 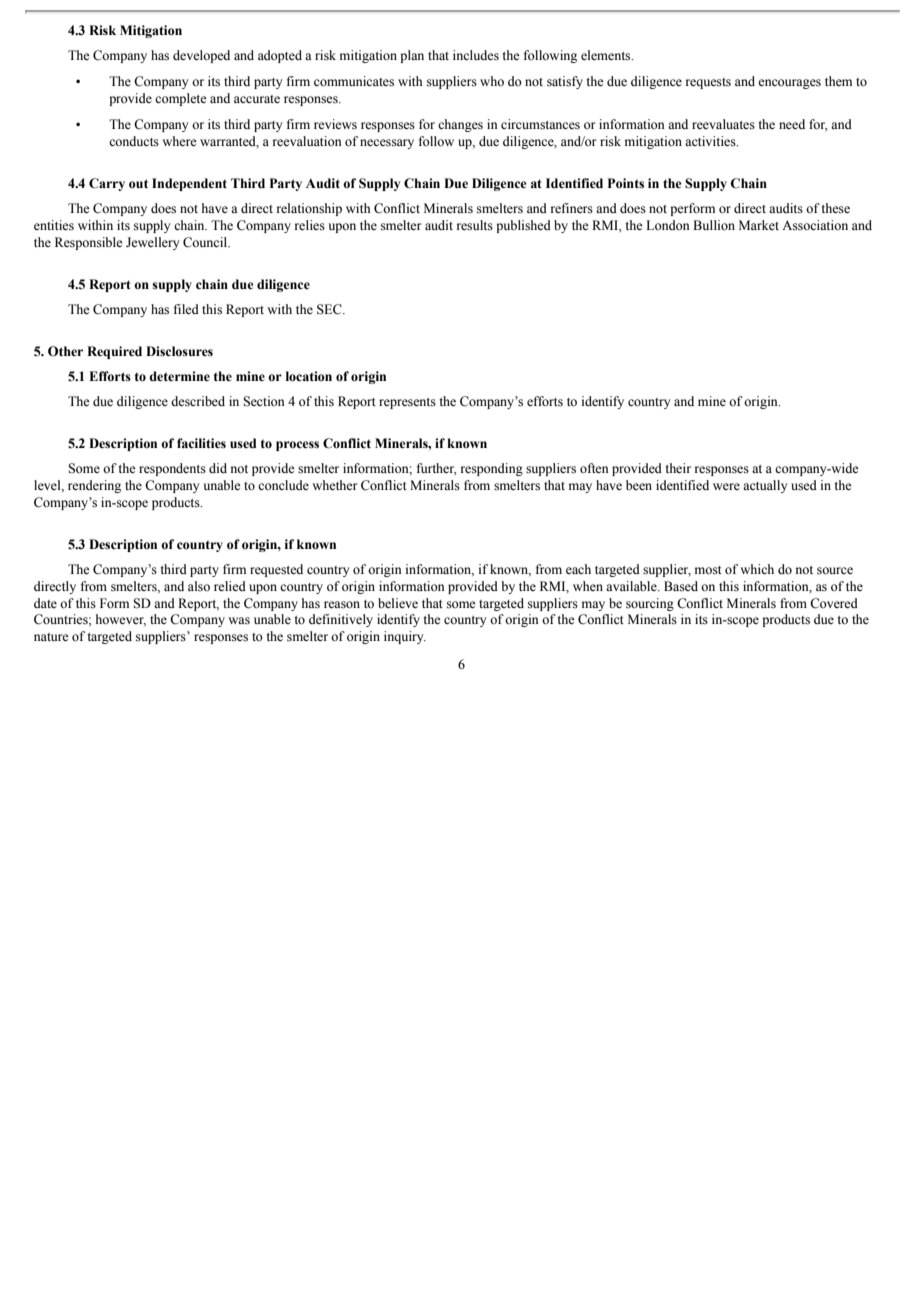 What do you see at coordinates (239, 621) in the page?
I see `was` at bounding box center [239, 621].
